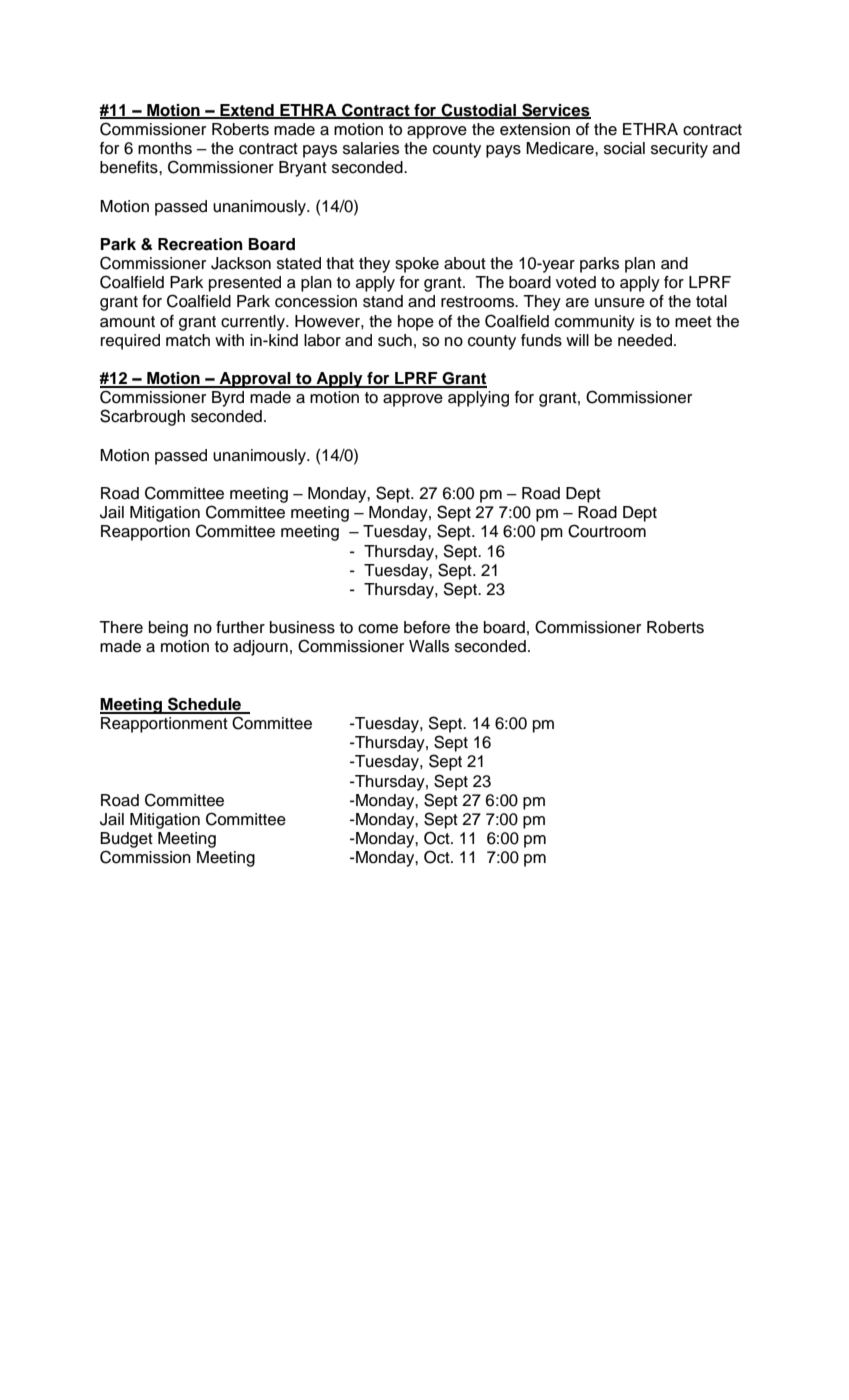 The image size is (849, 1400). What do you see at coordinates (168, 629) in the document?
I see `being` at bounding box center [168, 629].
